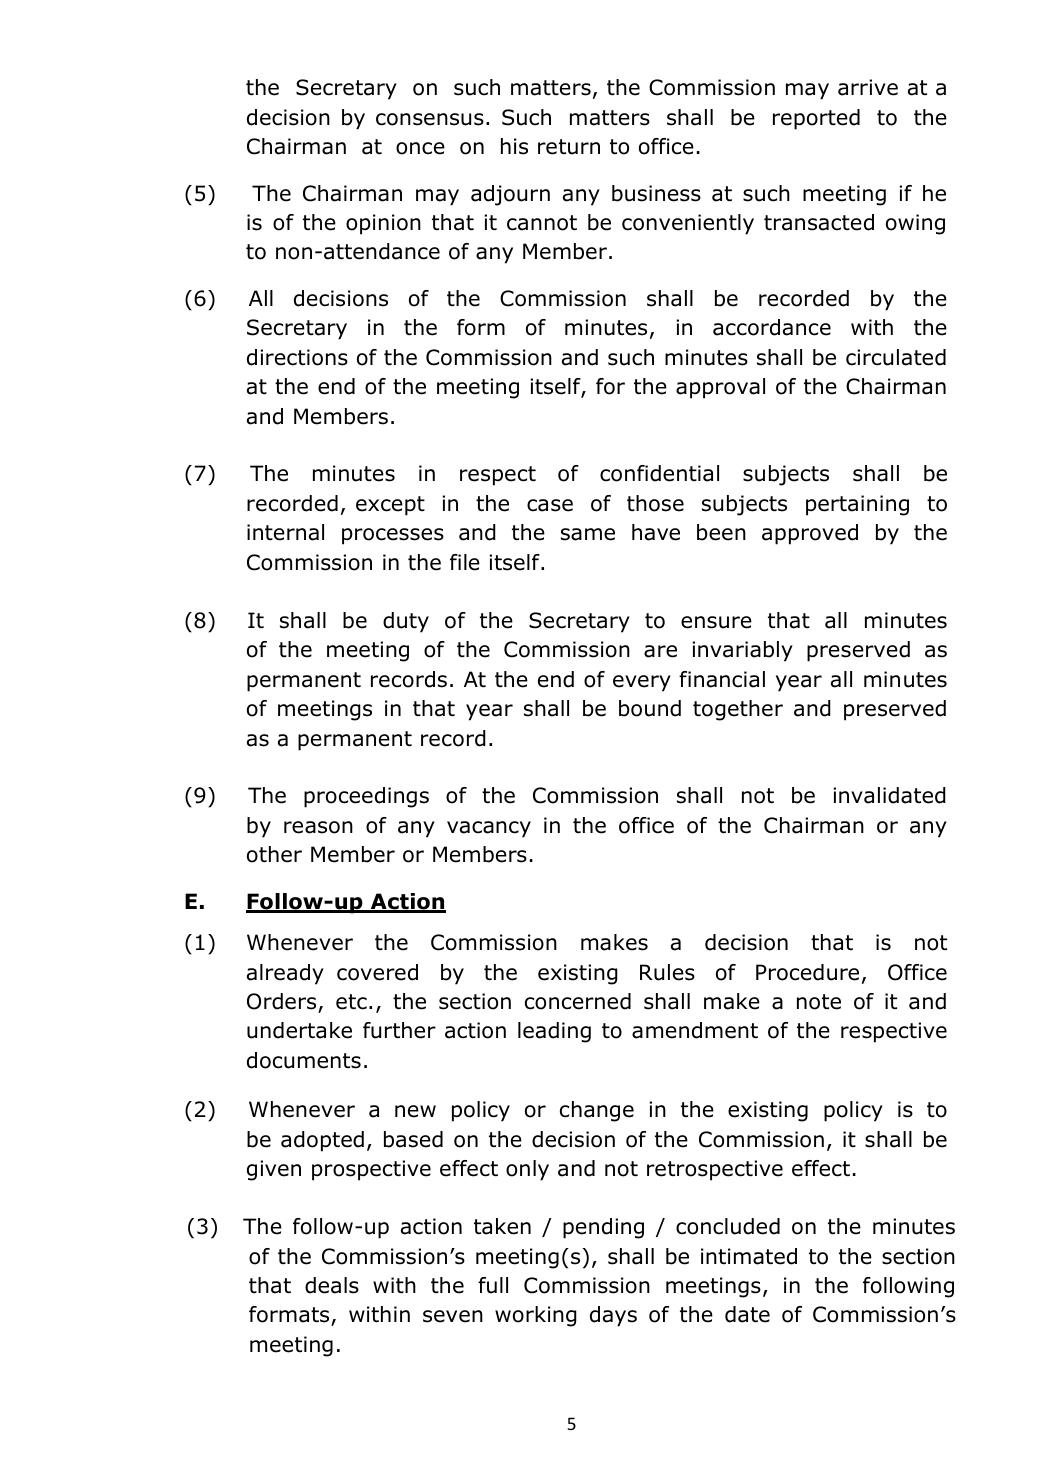  Describe the element at coordinates (749, 1256) in the screenshot. I see `intimated` at that location.
